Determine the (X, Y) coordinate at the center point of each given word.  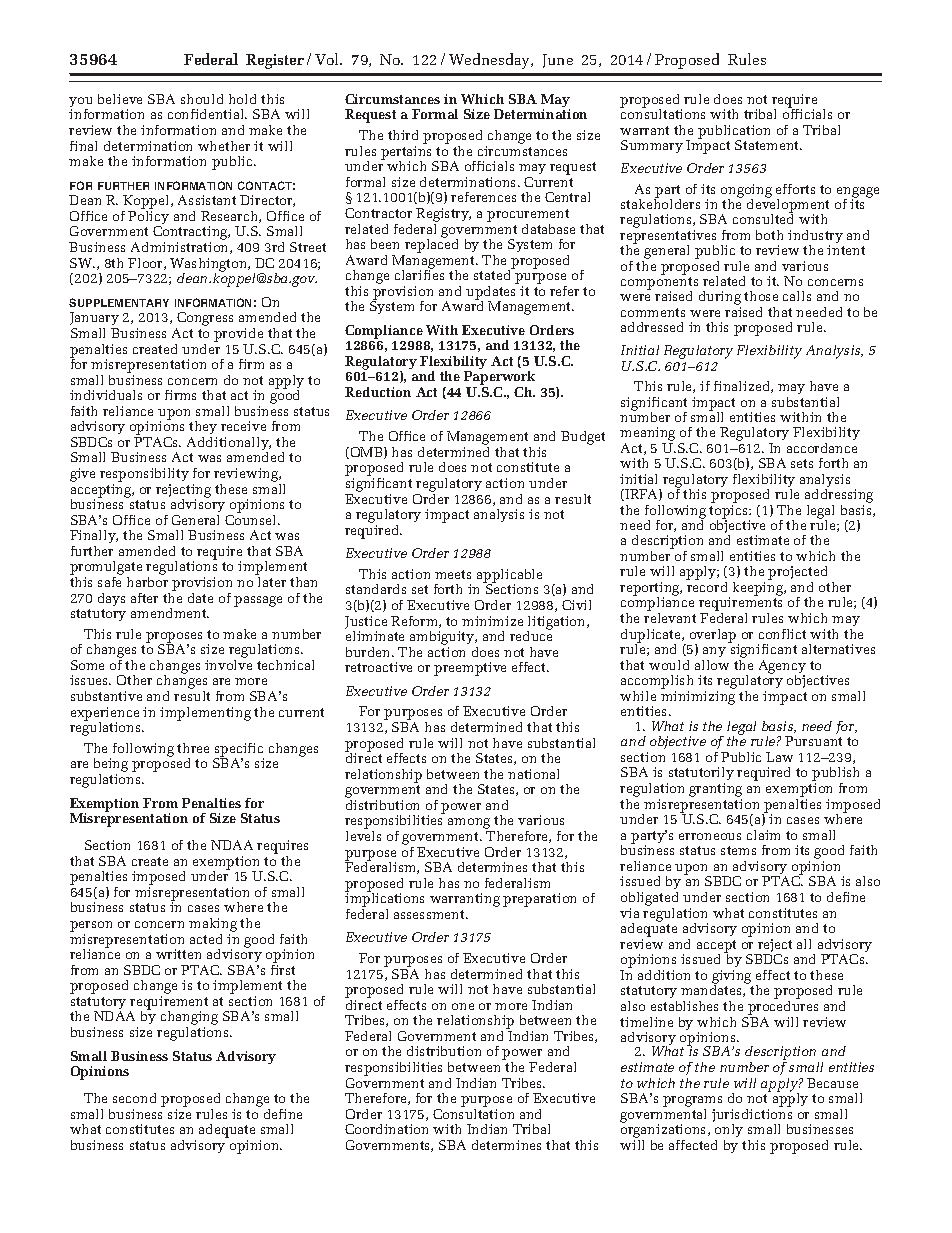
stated (494, 274)
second (134, 1098)
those (761, 296)
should (202, 99)
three (193, 748)
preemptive (470, 669)
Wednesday (491, 61)
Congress (204, 320)
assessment (430, 914)
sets (802, 463)
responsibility (144, 476)
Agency (782, 668)
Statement (768, 145)
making (213, 925)
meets (453, 574)
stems (738, 850)
